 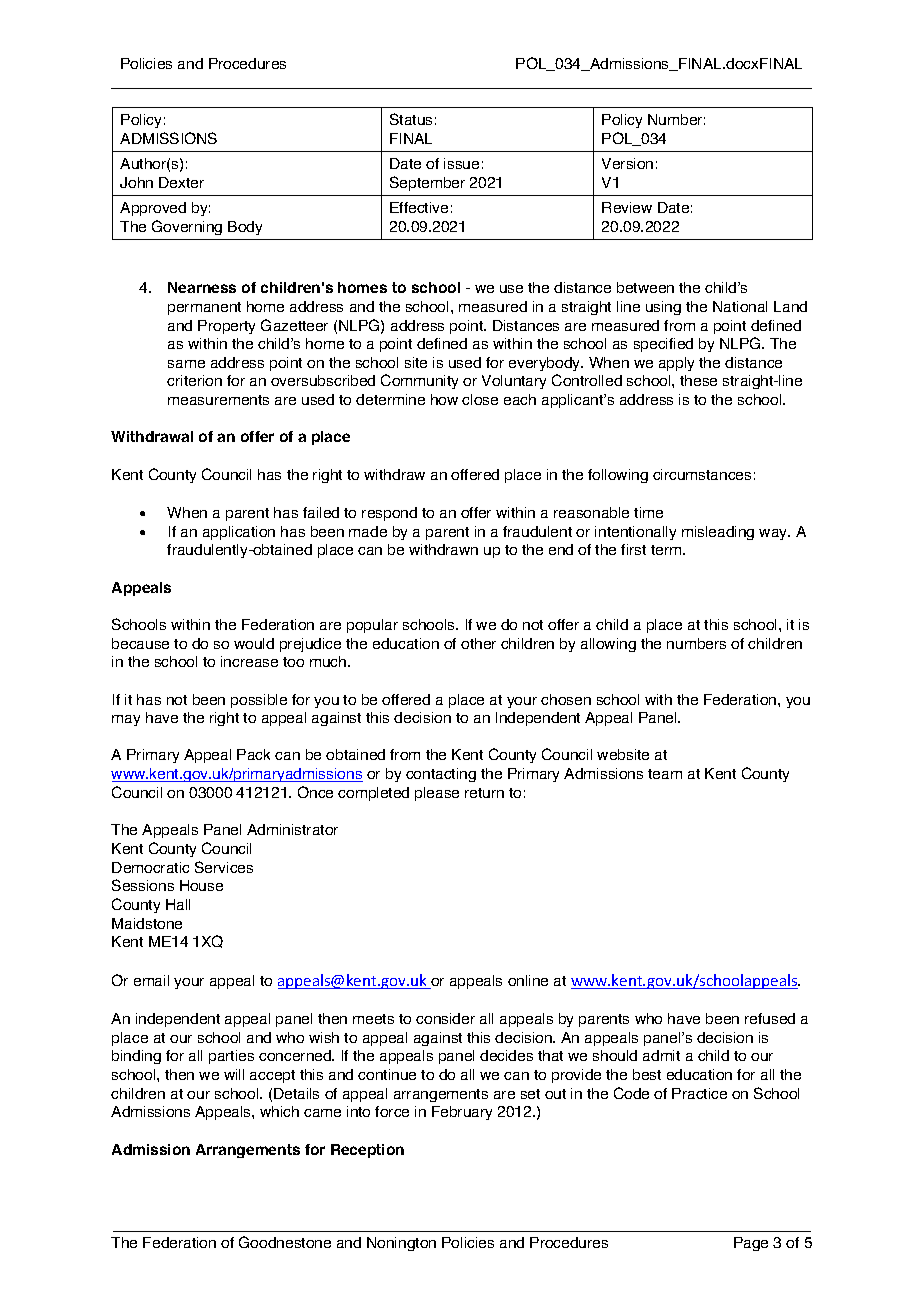 What do you see at coordinates (698, 380) in the document?
I see `these` at bounding box center [698, 380].
